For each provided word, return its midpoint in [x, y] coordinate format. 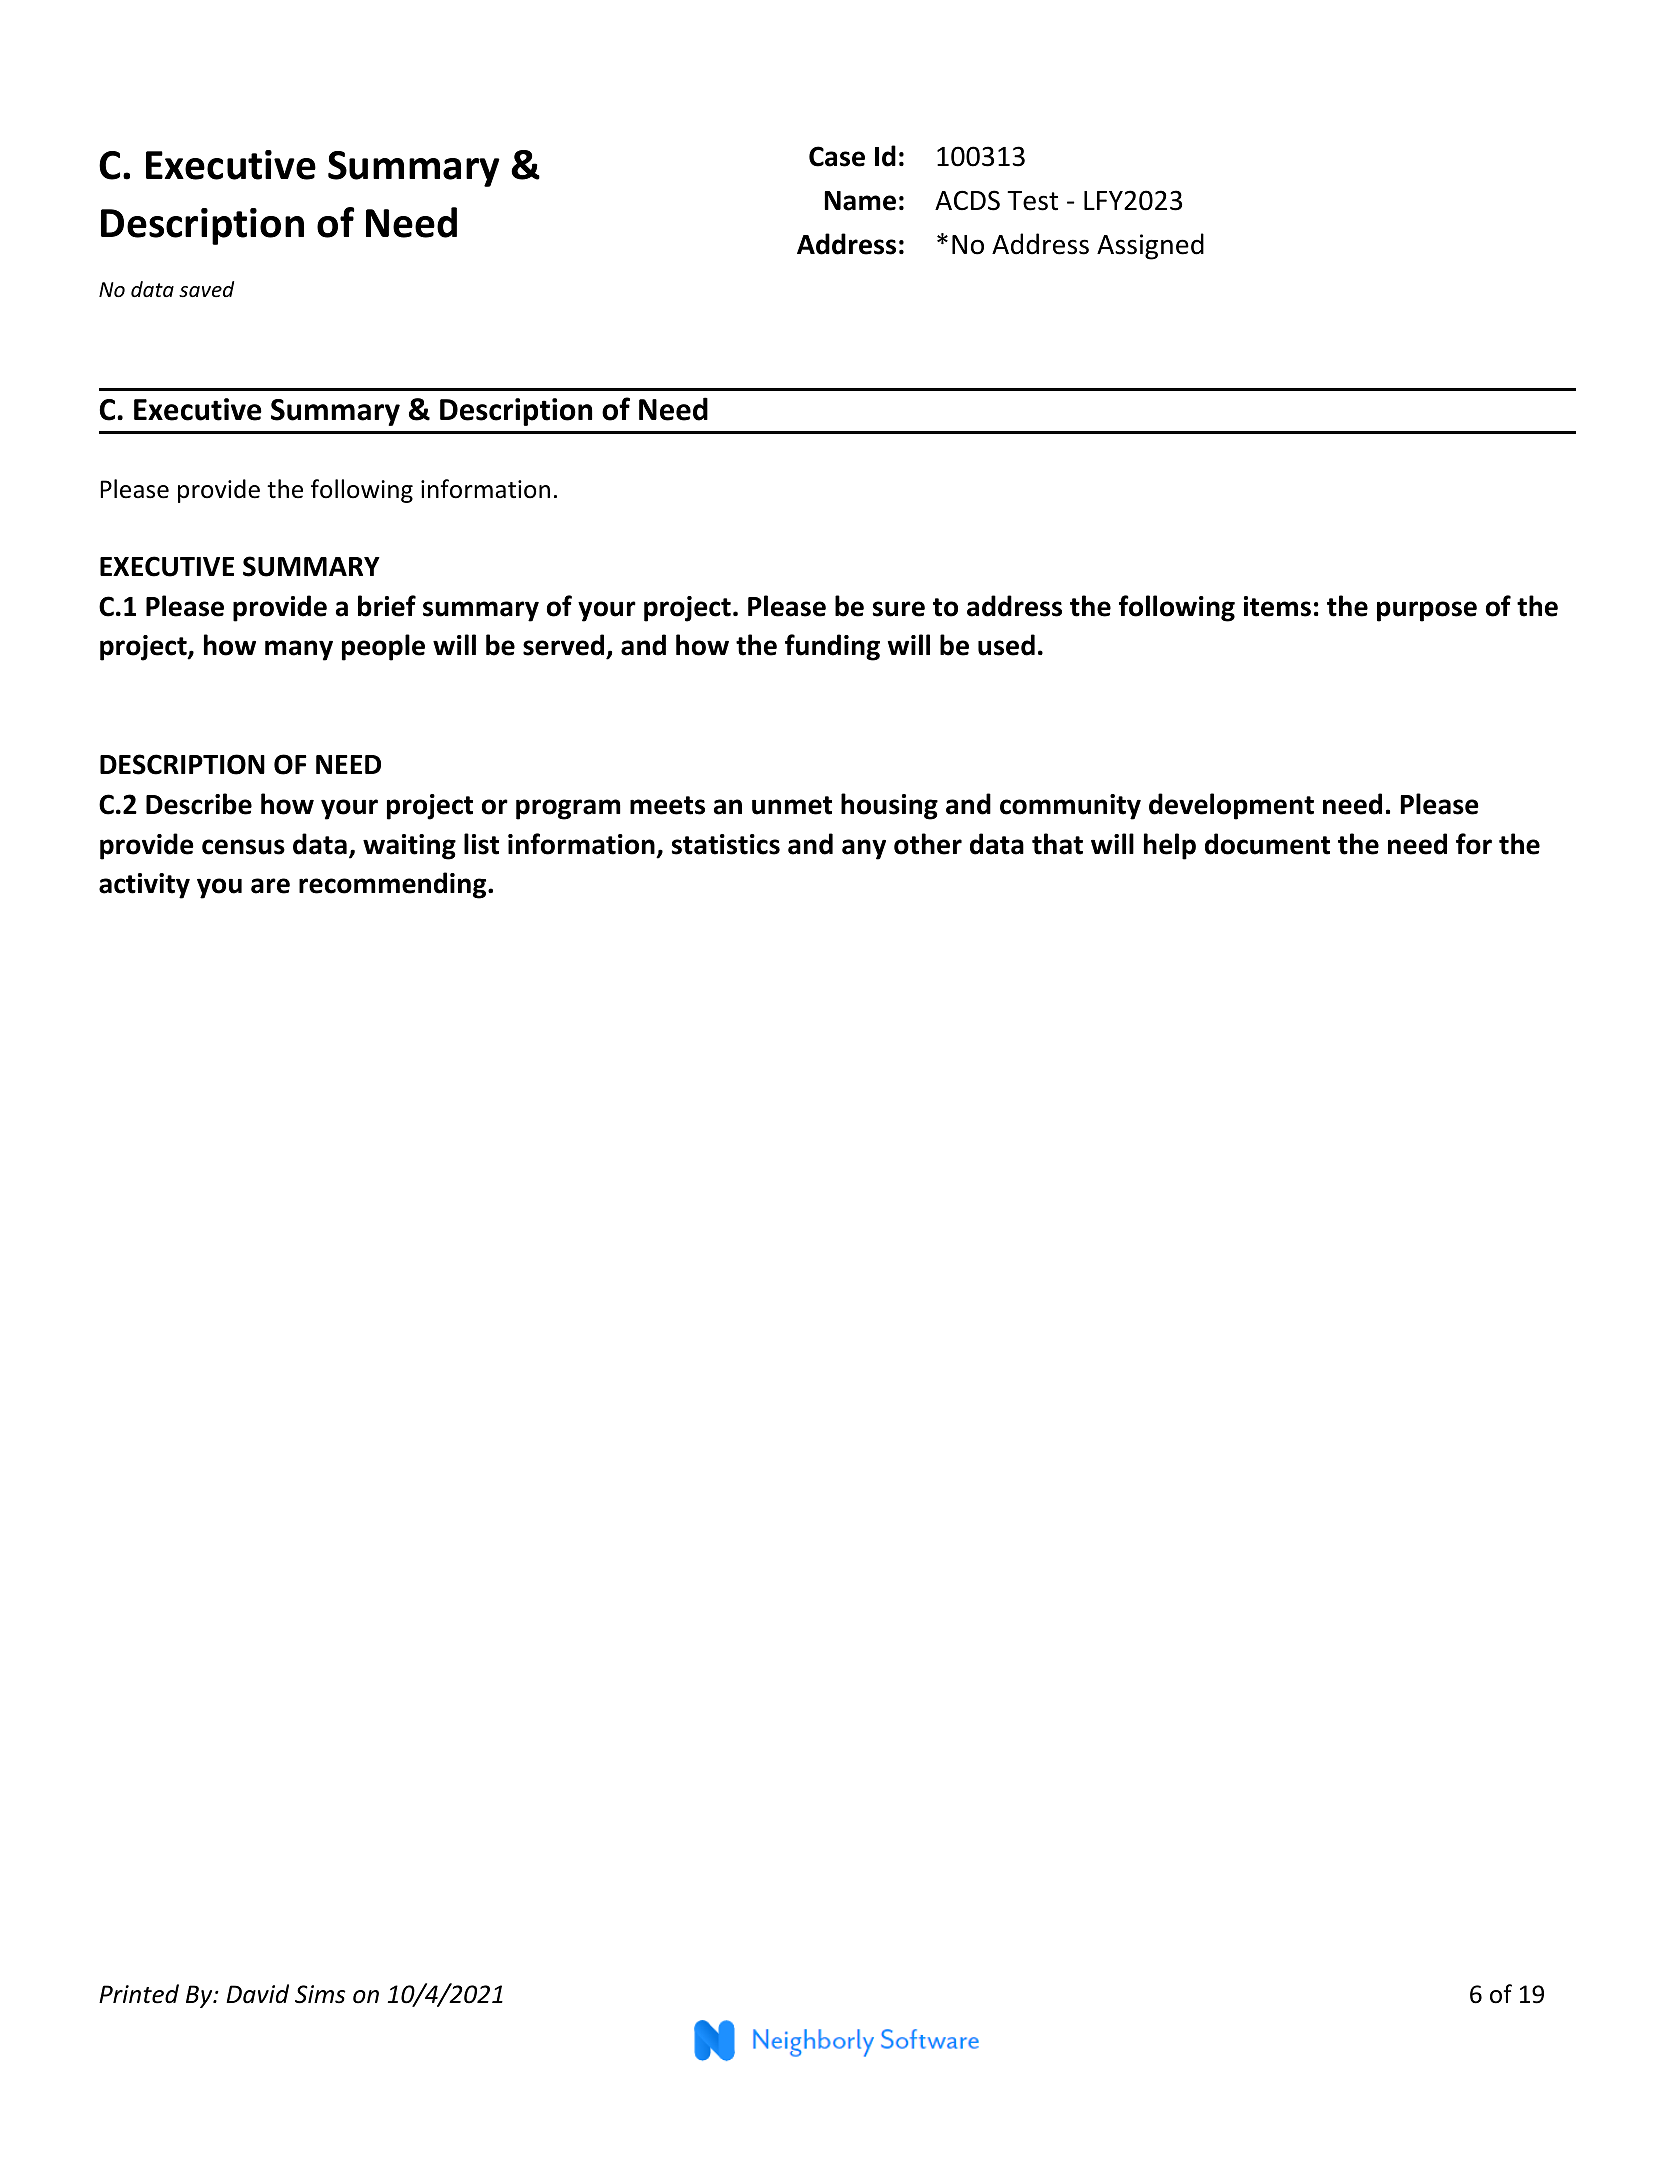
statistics [726, 844]
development [1231, 806]
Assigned [1150, 246]
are [270, 886]
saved [206, 289]
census [243, 847]
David [257, 1994]
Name [860, 201]
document [1267, 844]
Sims [320, 1994]
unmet [792, 805]
